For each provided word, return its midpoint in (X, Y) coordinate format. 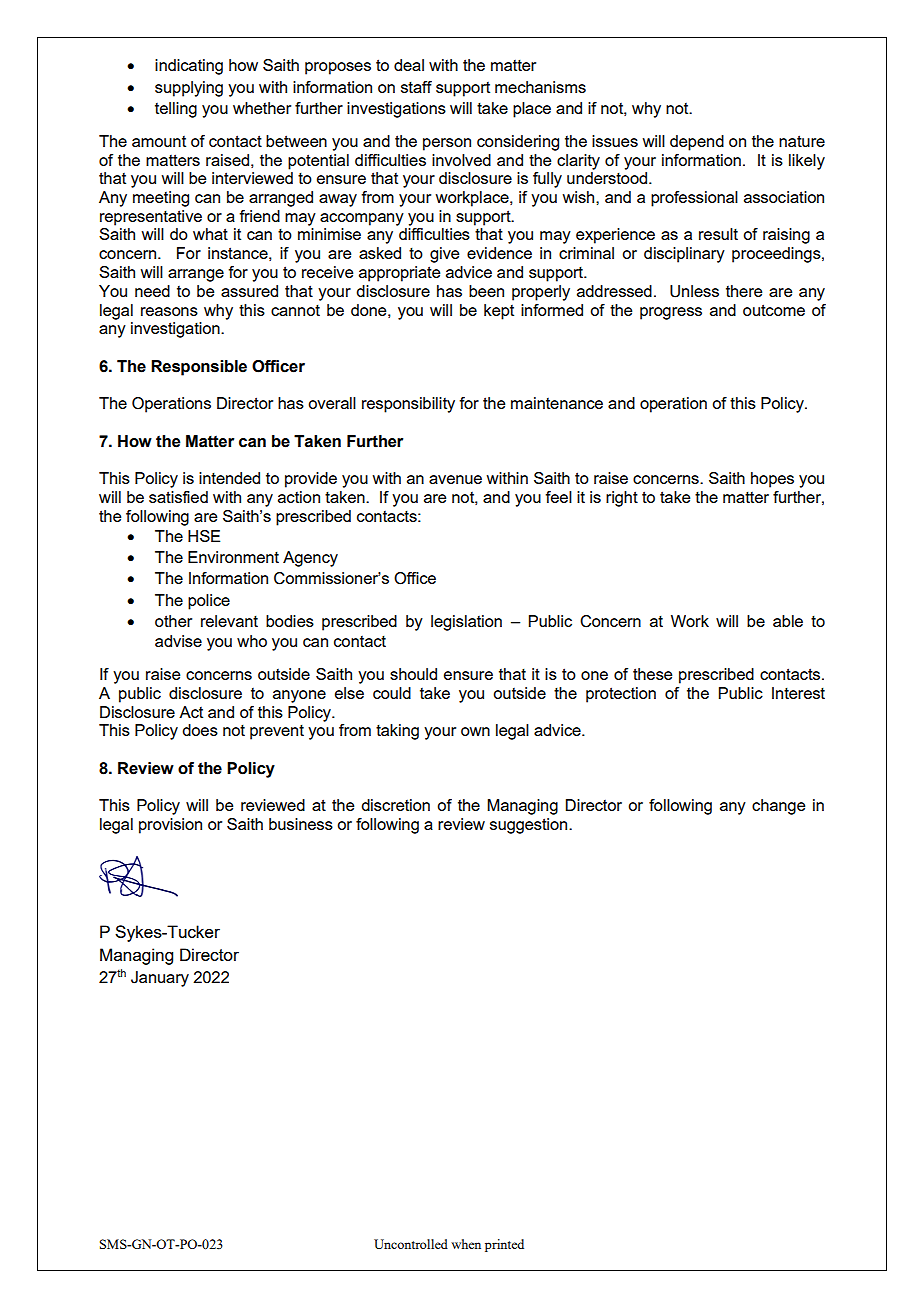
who (252, 641)
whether (262, 108)
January (160, 979)
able (788, 621)
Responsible (199, 368)
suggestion (530, 826)
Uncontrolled (411, 1244)
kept (499, 312)
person (447, 144)
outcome (774, 310)
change (778, 807)
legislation (466, 623)
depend (697, 143)
